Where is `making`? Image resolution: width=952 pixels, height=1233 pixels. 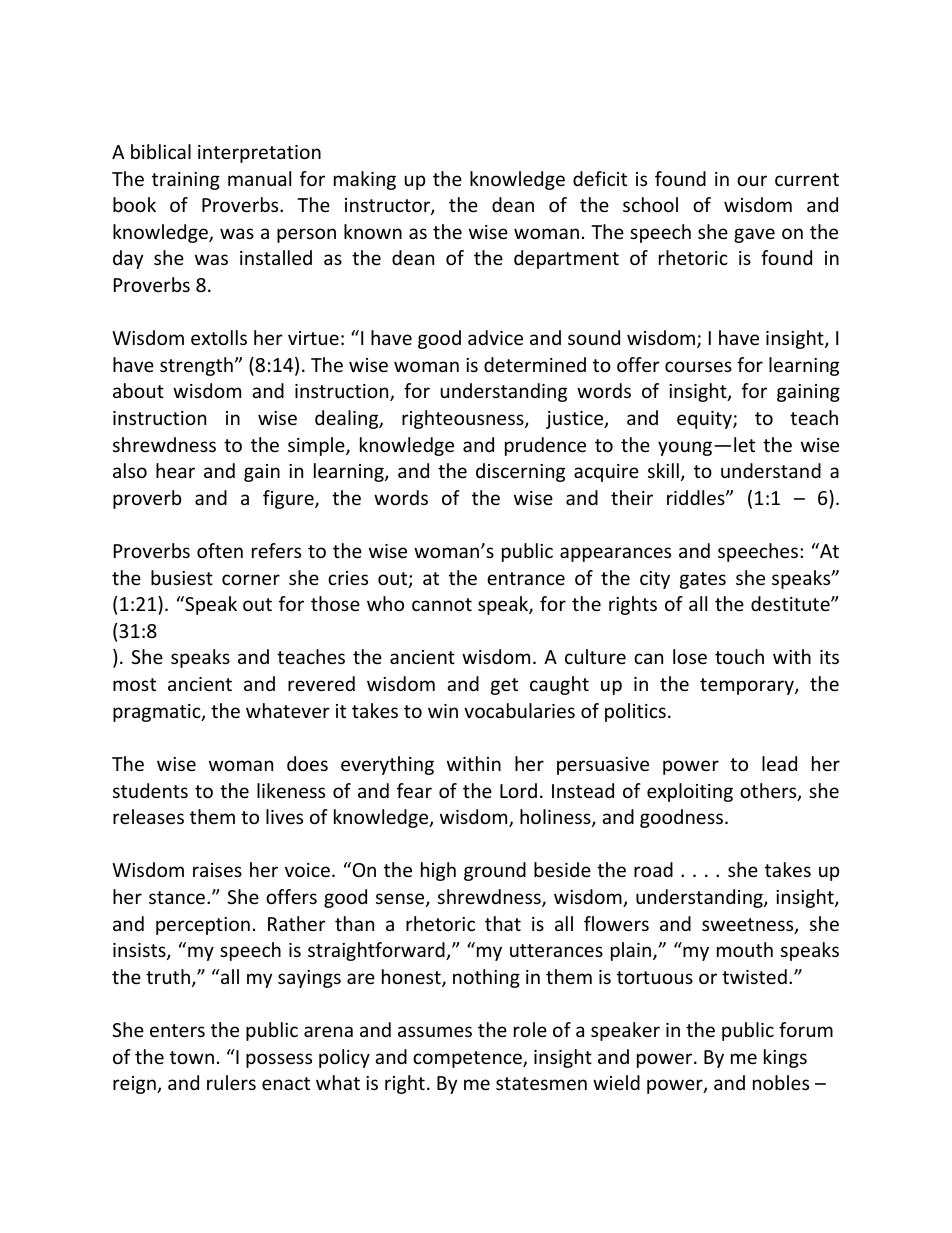
making is located at coordinates (365, 180).
